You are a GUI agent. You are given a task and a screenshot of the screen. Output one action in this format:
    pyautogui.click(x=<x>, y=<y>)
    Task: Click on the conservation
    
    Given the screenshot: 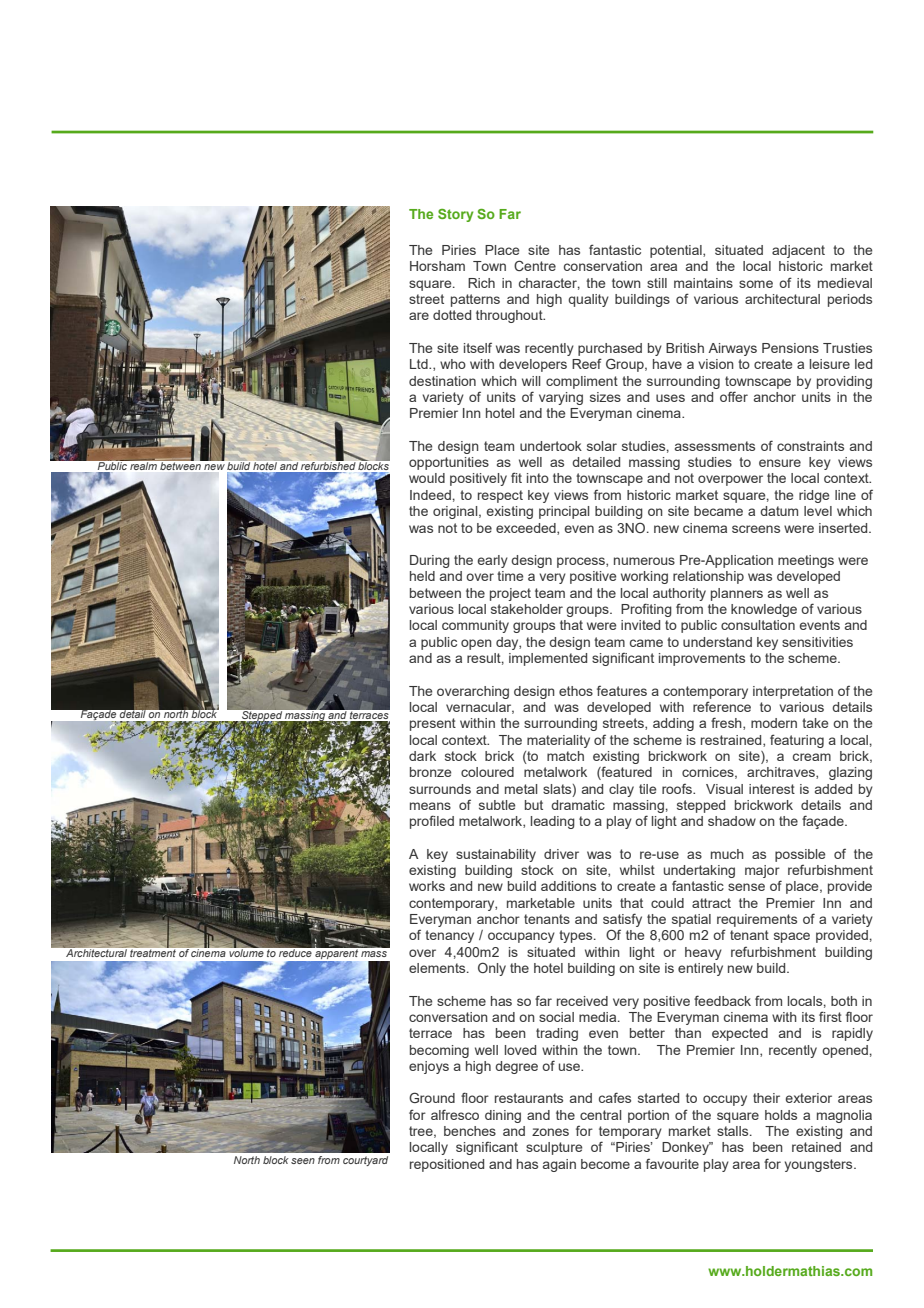 What is the action you would take?
    pyautogui.click(x=603, y=266)
